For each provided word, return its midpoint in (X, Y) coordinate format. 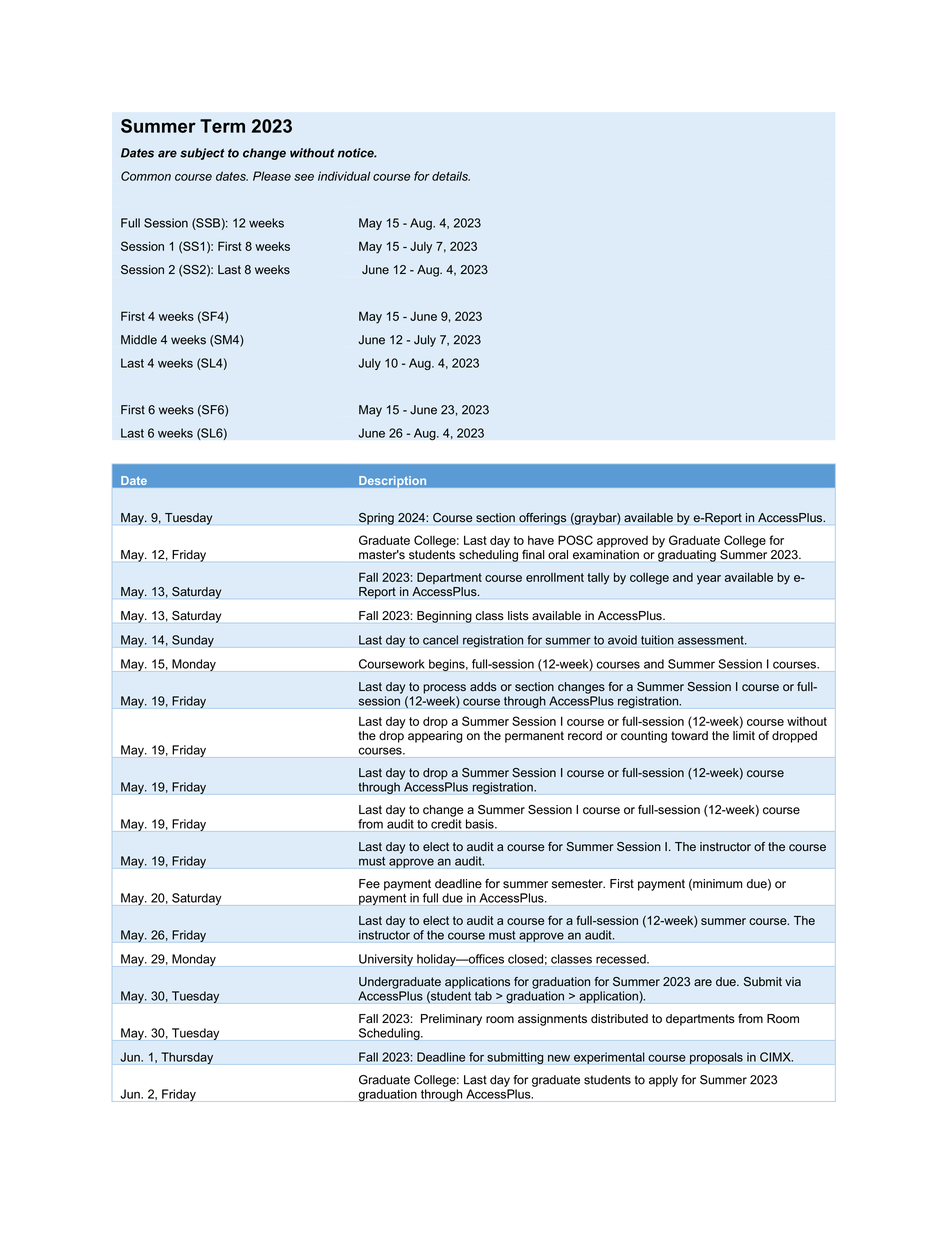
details (451, 176)
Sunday (193, 641)
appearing (435, 737)
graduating (687, 556)
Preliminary (451, 1020)
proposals (716, 1058)
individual (344, 176)
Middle (139, 340)
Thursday (187, 1058)
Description (393, 481)
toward (689, 736)
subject (202, 154)
